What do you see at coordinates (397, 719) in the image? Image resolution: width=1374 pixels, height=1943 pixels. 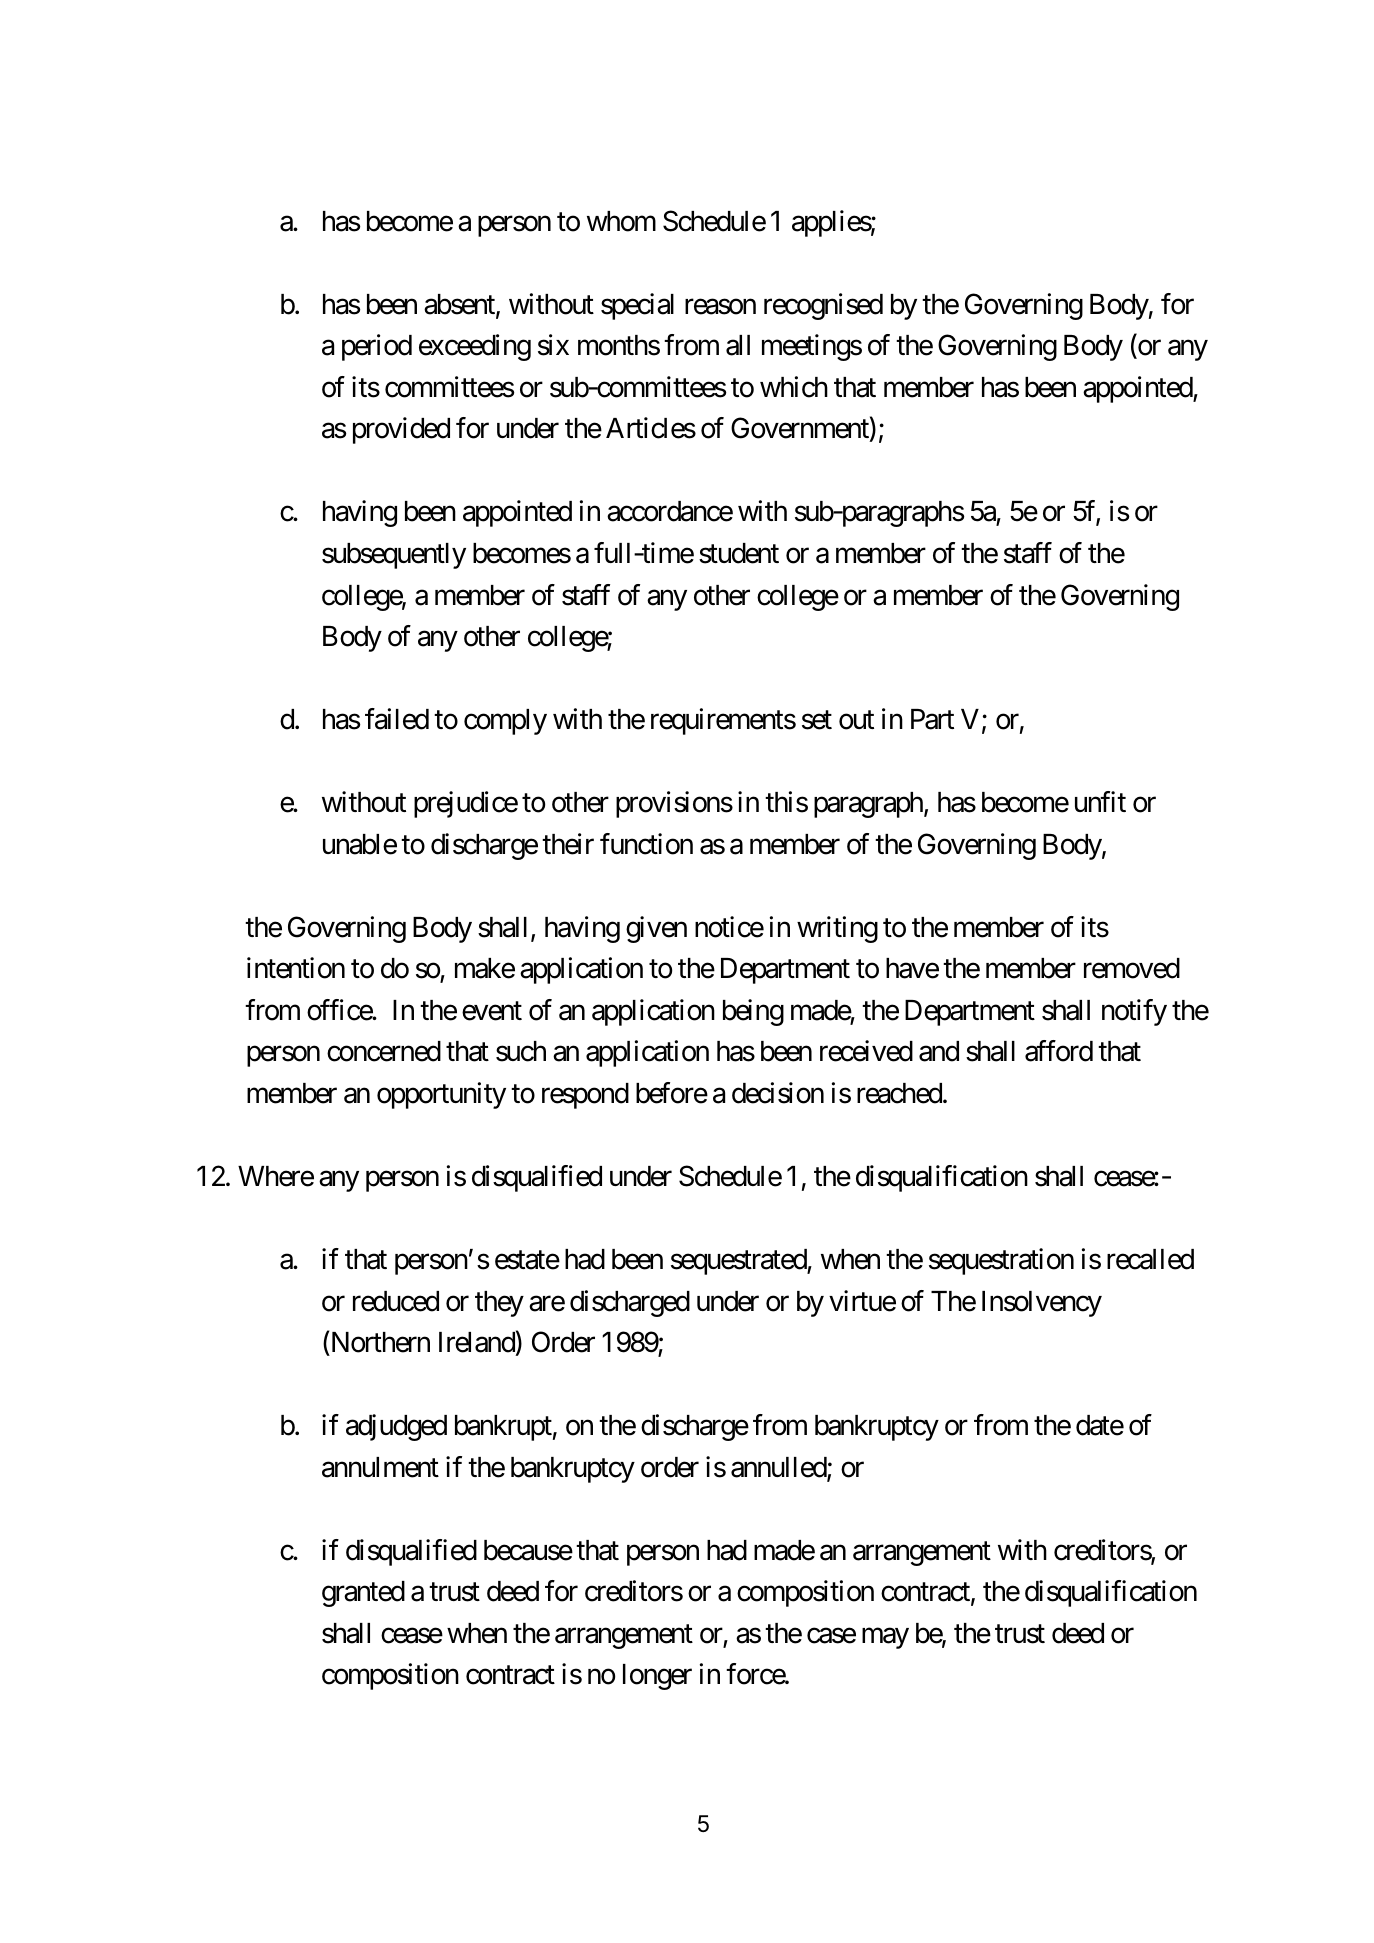 I see `failed` at bounding box center [397, 719].
